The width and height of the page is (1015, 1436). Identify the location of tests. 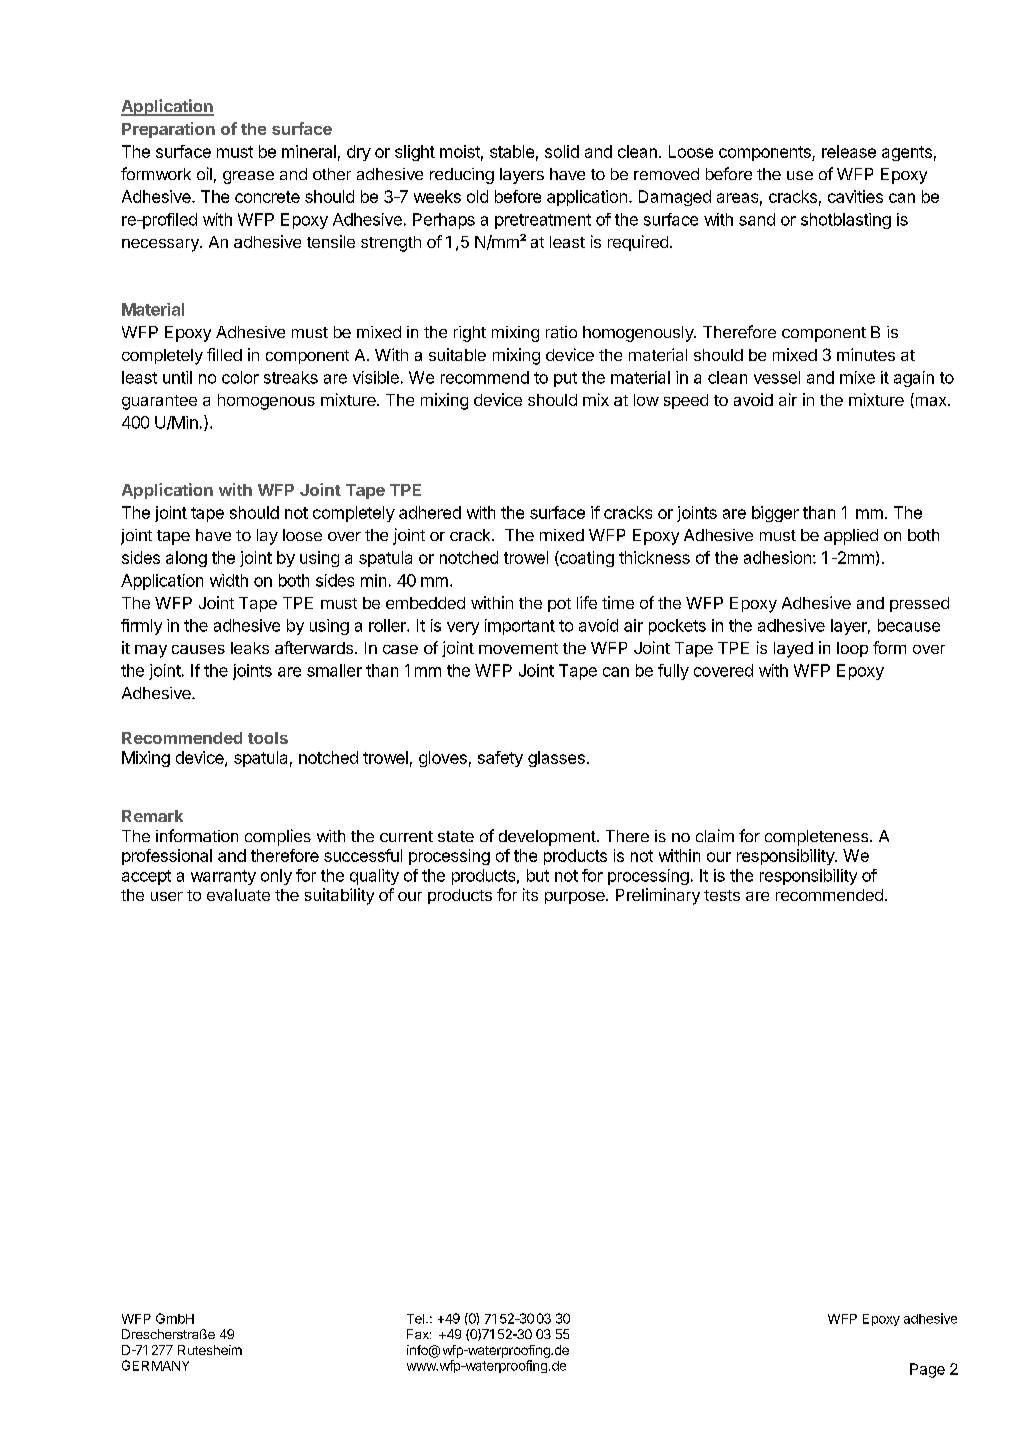
(722, 895).
